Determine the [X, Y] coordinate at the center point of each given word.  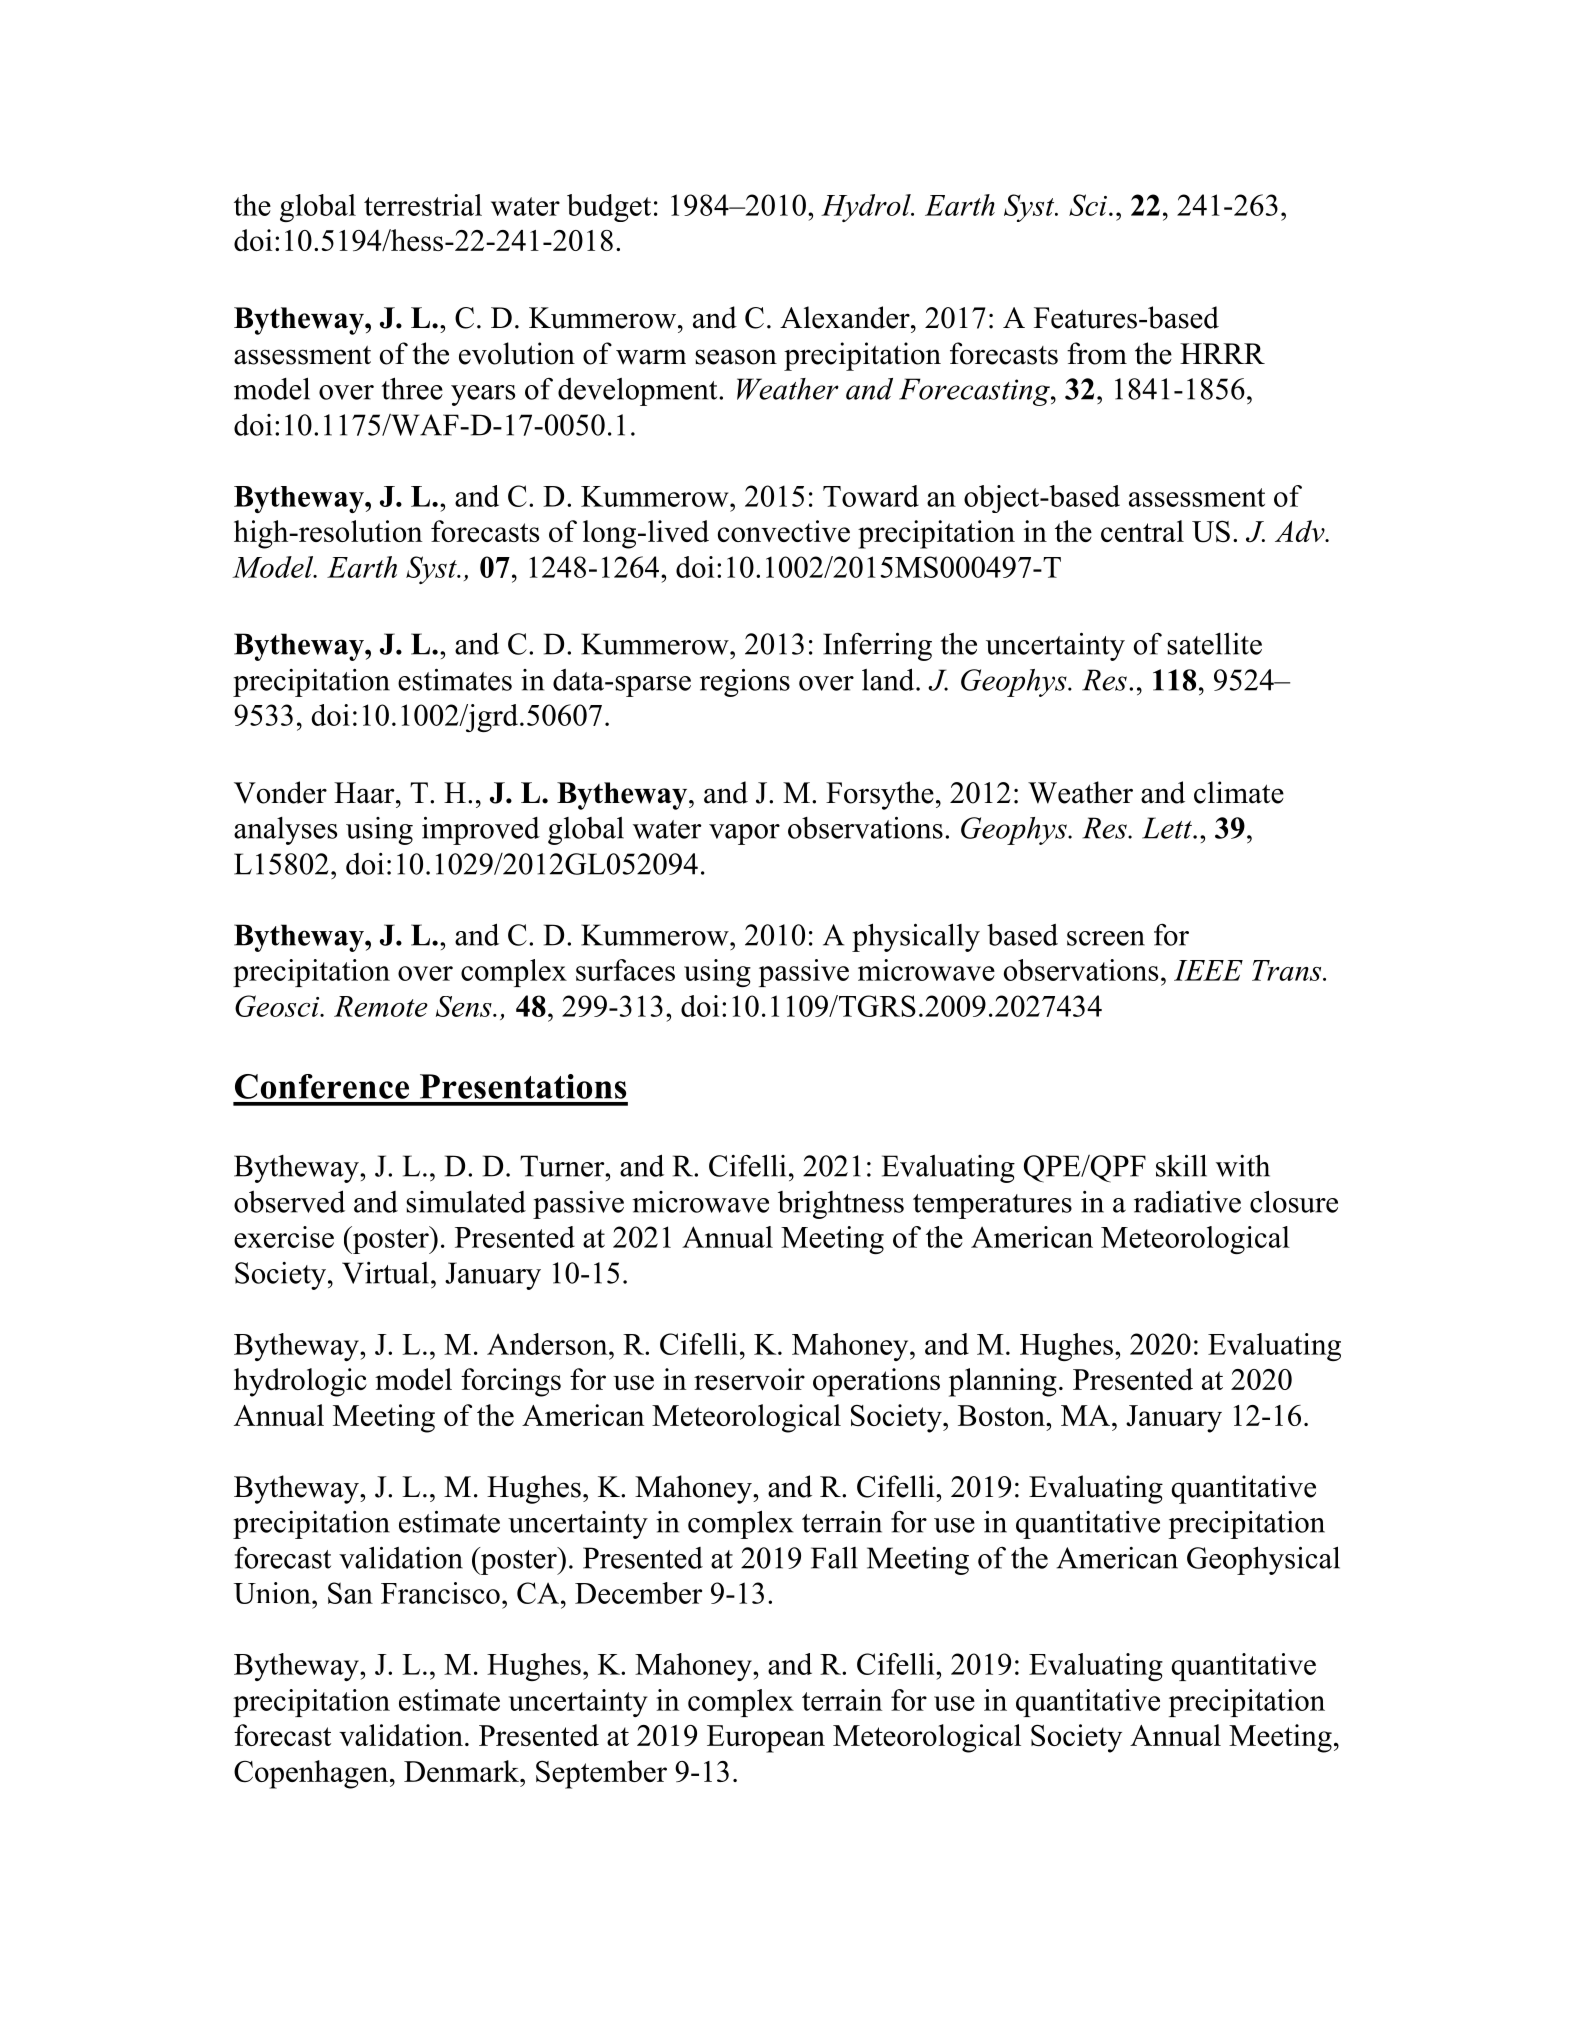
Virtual [385, 1273]
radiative [1187, 1202]
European [766, 1739]
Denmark [463, 1771]
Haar [365, 793]
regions [745, 683]
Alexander [846, 317]
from [1097, 353]
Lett [1168, 828]
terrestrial [423, 205]
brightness [841, 1205]
